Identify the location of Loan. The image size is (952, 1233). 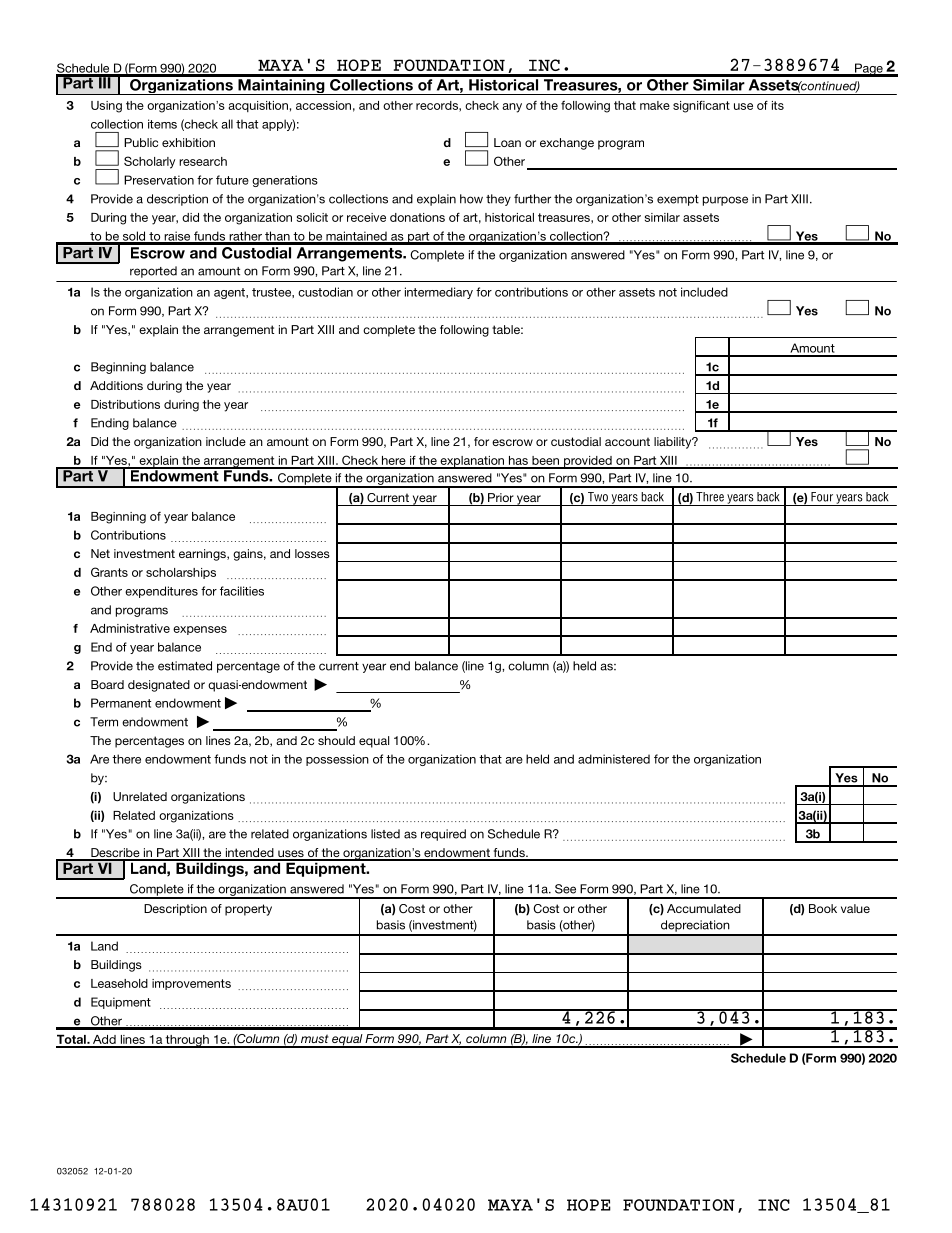
(507, 142).
